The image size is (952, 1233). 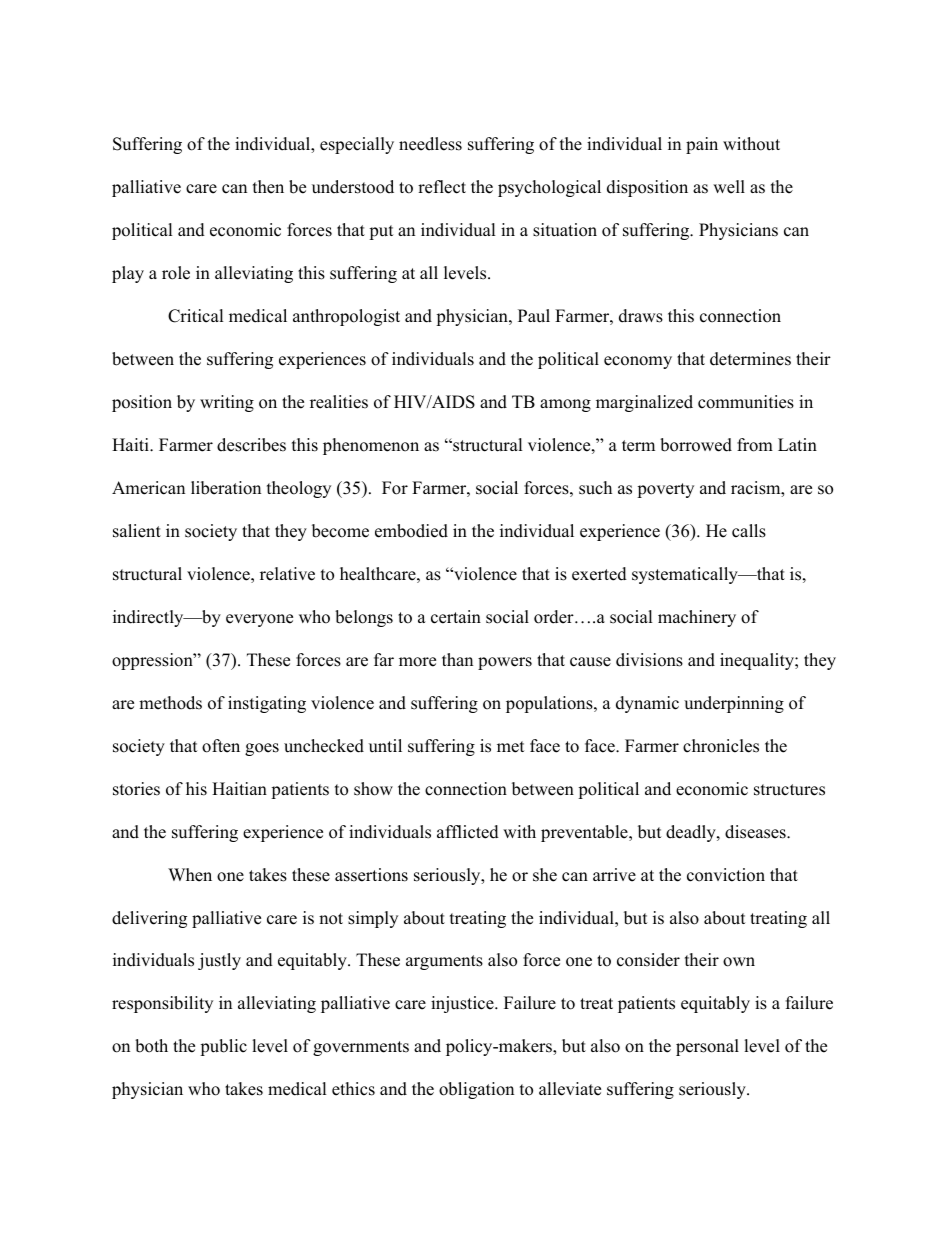 I want to click on machinery, so click(x=697, y=618).
